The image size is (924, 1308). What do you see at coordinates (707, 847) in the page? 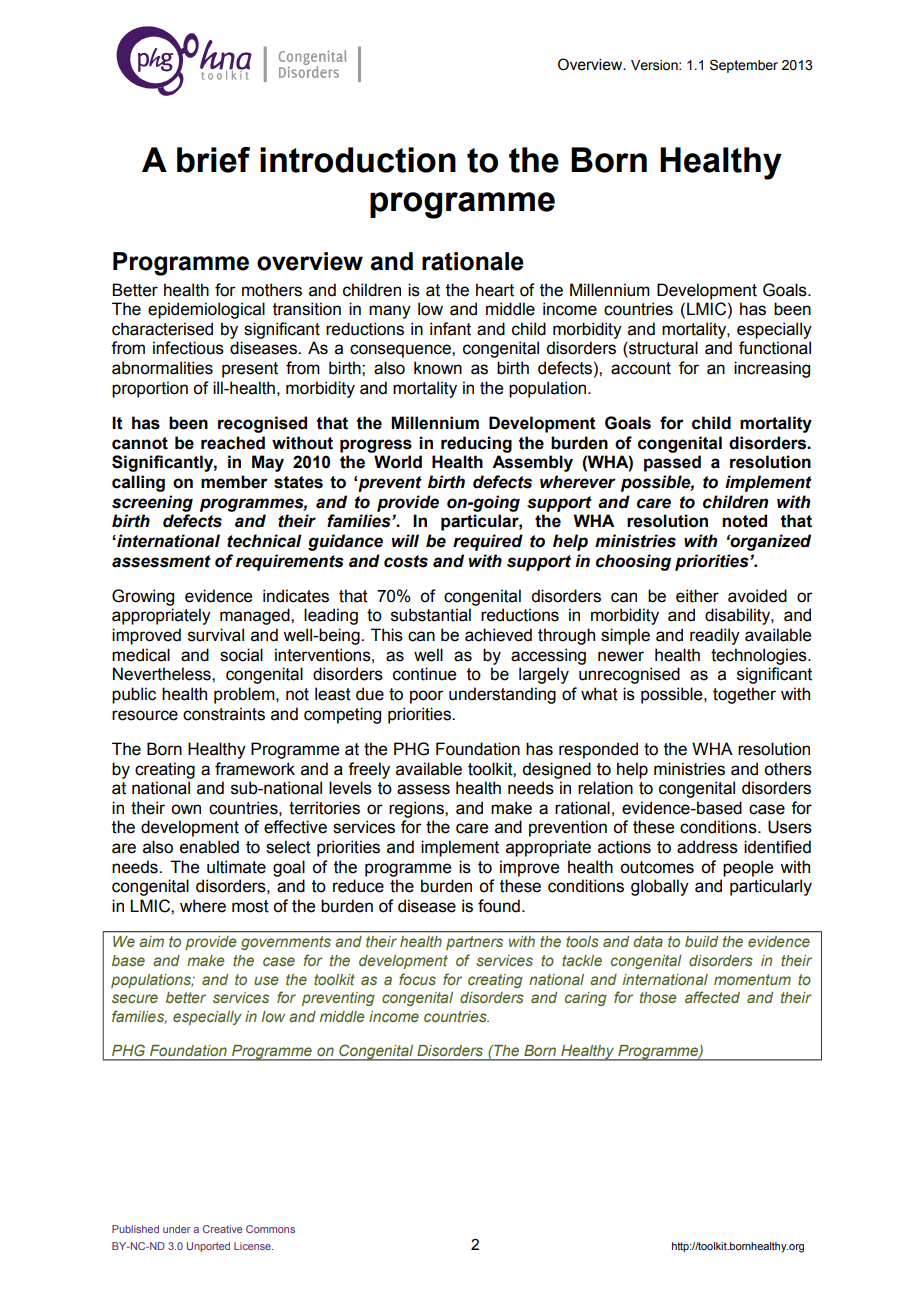
I see `address` at bounding box center [707, 847].
